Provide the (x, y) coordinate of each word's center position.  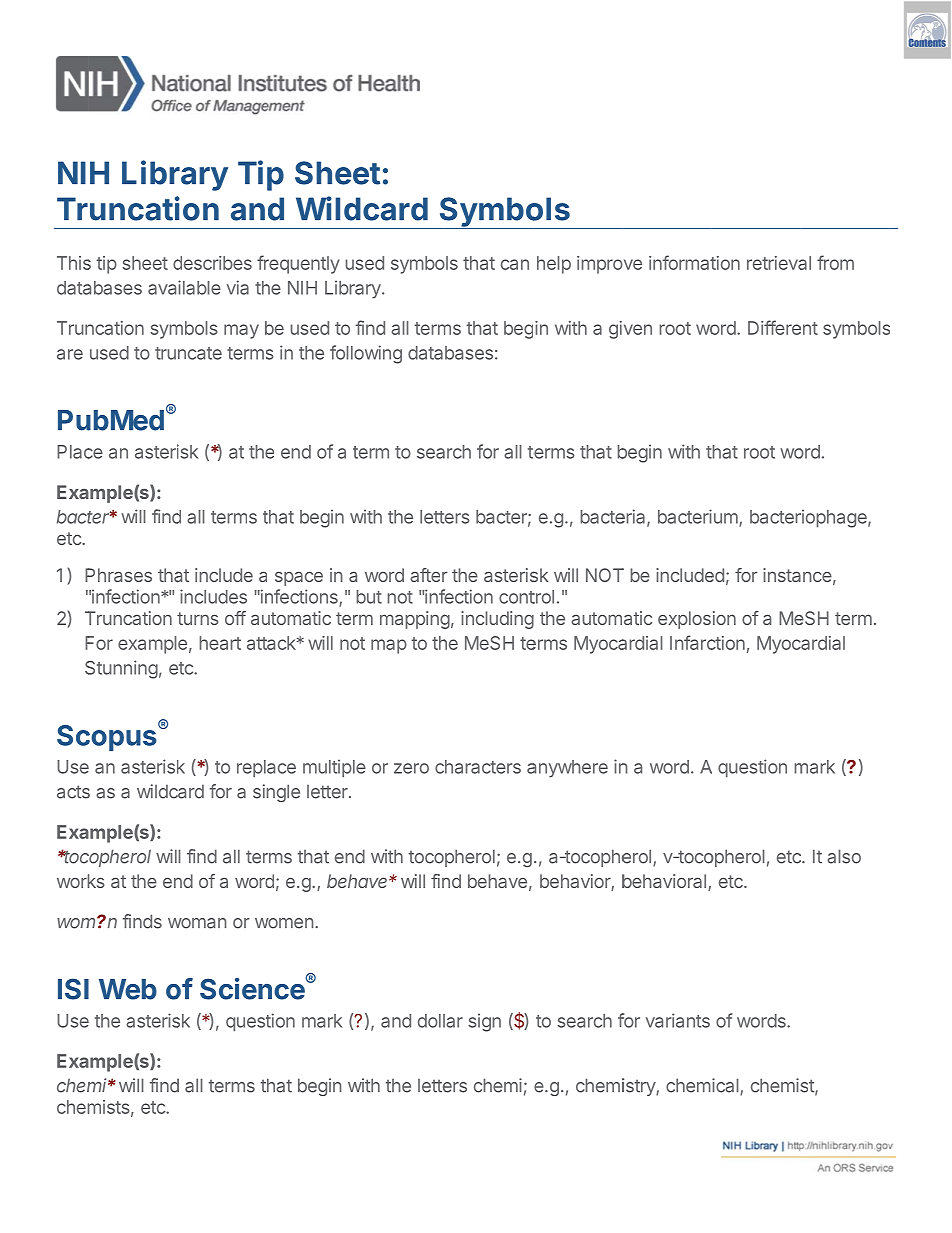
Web (128, 989)
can (515, 264)
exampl (147, 645)
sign (484, 1022)
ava (162, 289)
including (497, 620)
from (835, 262)
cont (517, 597)
